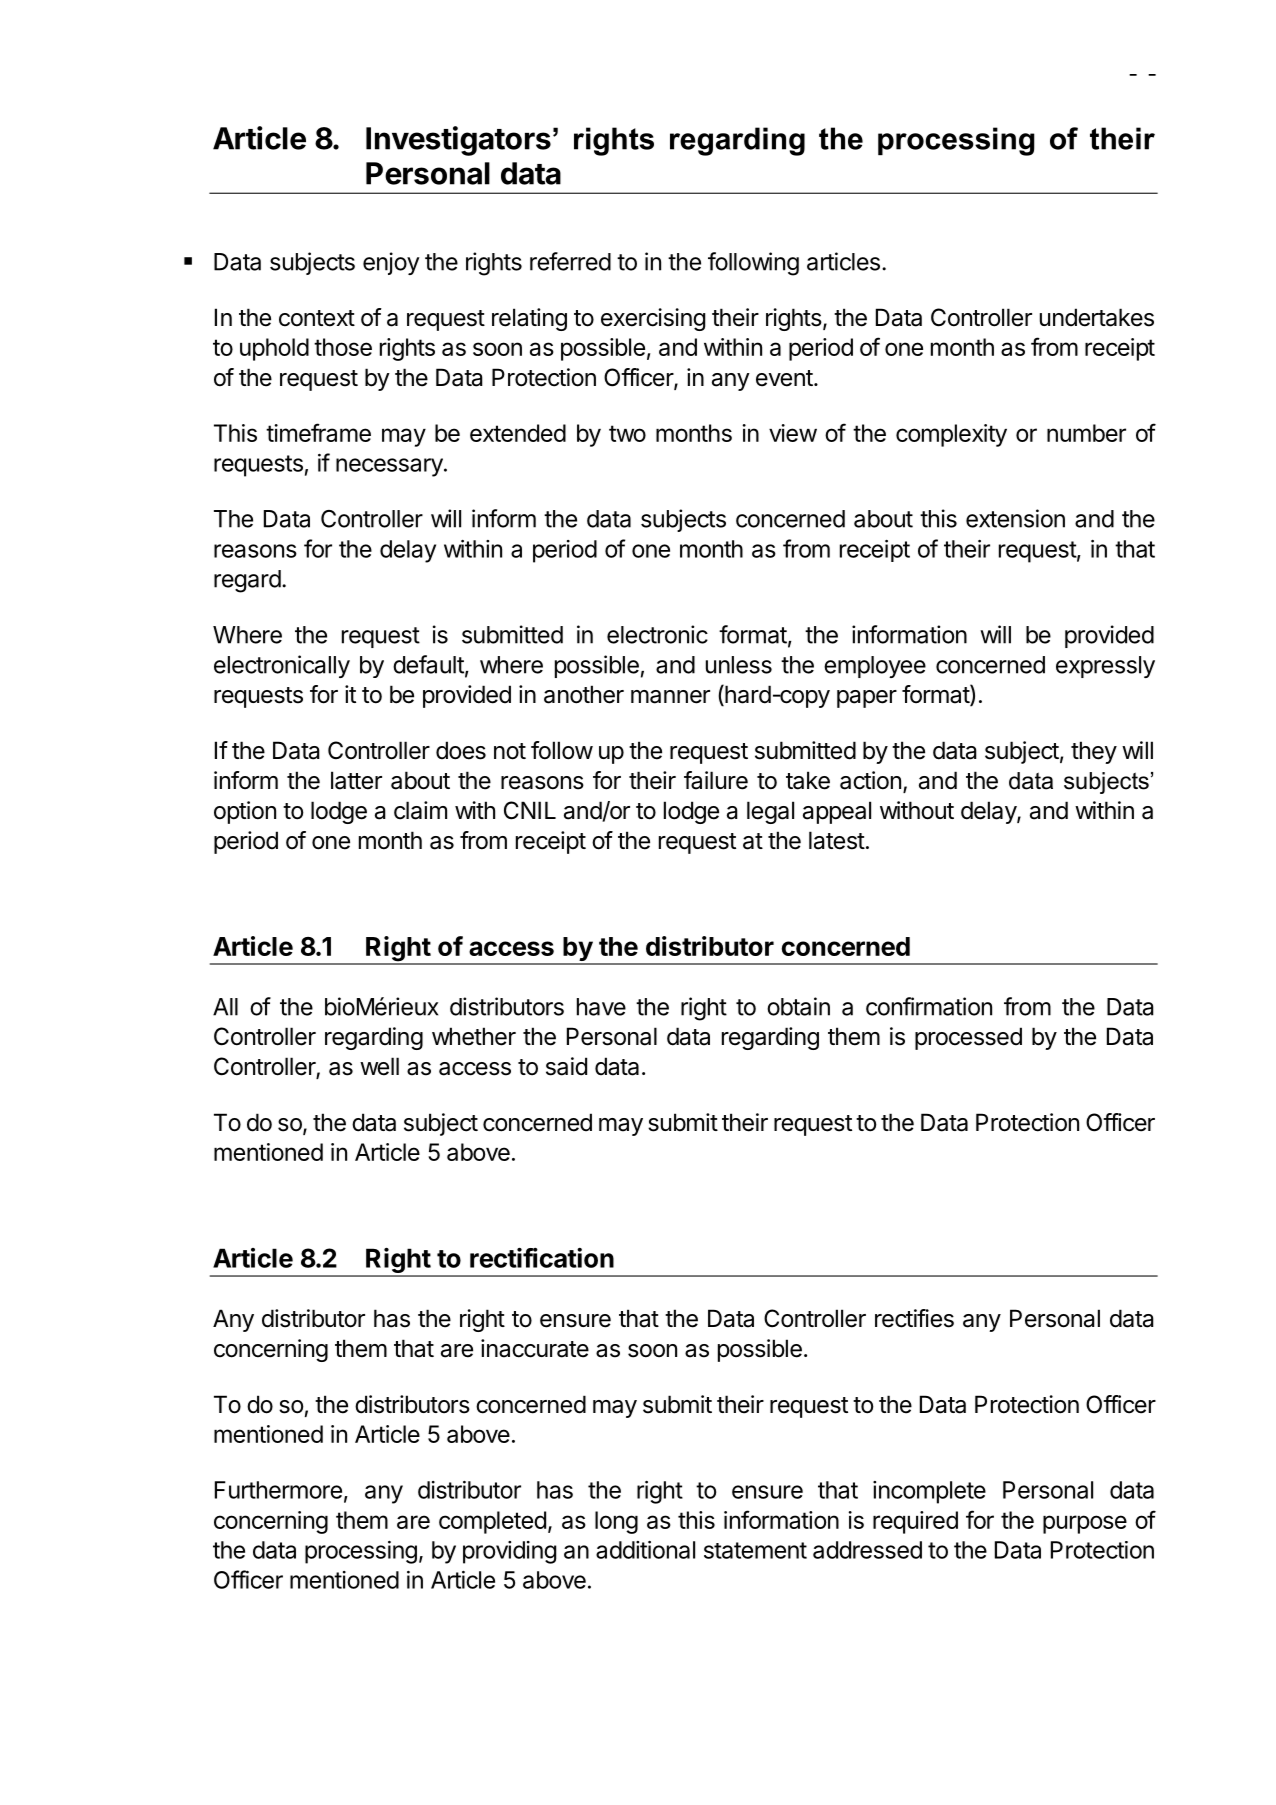 Image resolution: width=1276 pixels, height=1805 pixels. Describe the element at coordinates (391, 263) in the page. I see `enjoy` at that location.
